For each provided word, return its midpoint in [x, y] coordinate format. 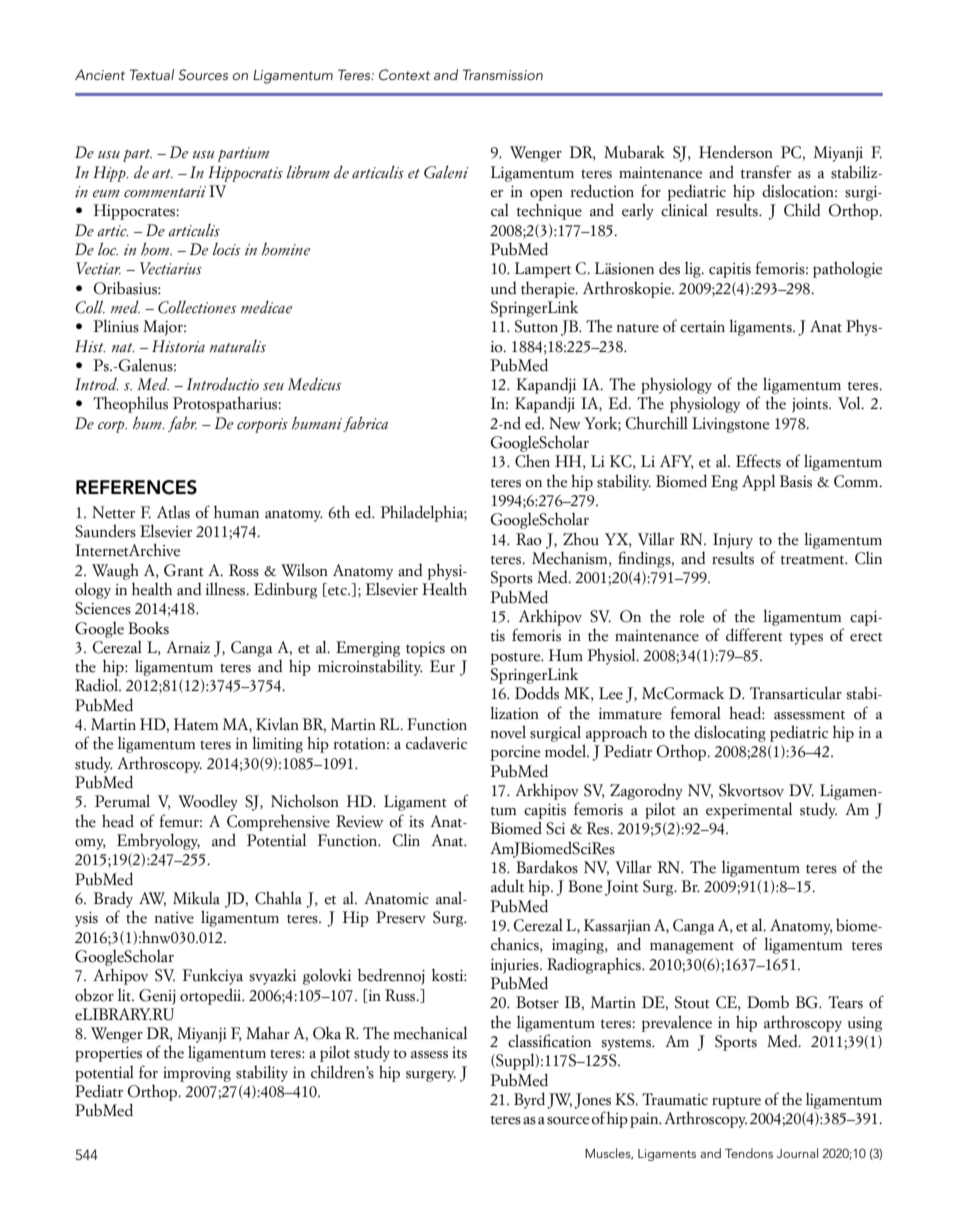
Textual [152, 74]
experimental [749, 810]
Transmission [503, 74]
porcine [515, 753]
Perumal [122, 801]
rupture [736, 1103]
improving [197, 1074]
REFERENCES [136, 487]
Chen [532, 461]
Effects [758, 461]
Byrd [529, 1100]
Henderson [736, 152]
